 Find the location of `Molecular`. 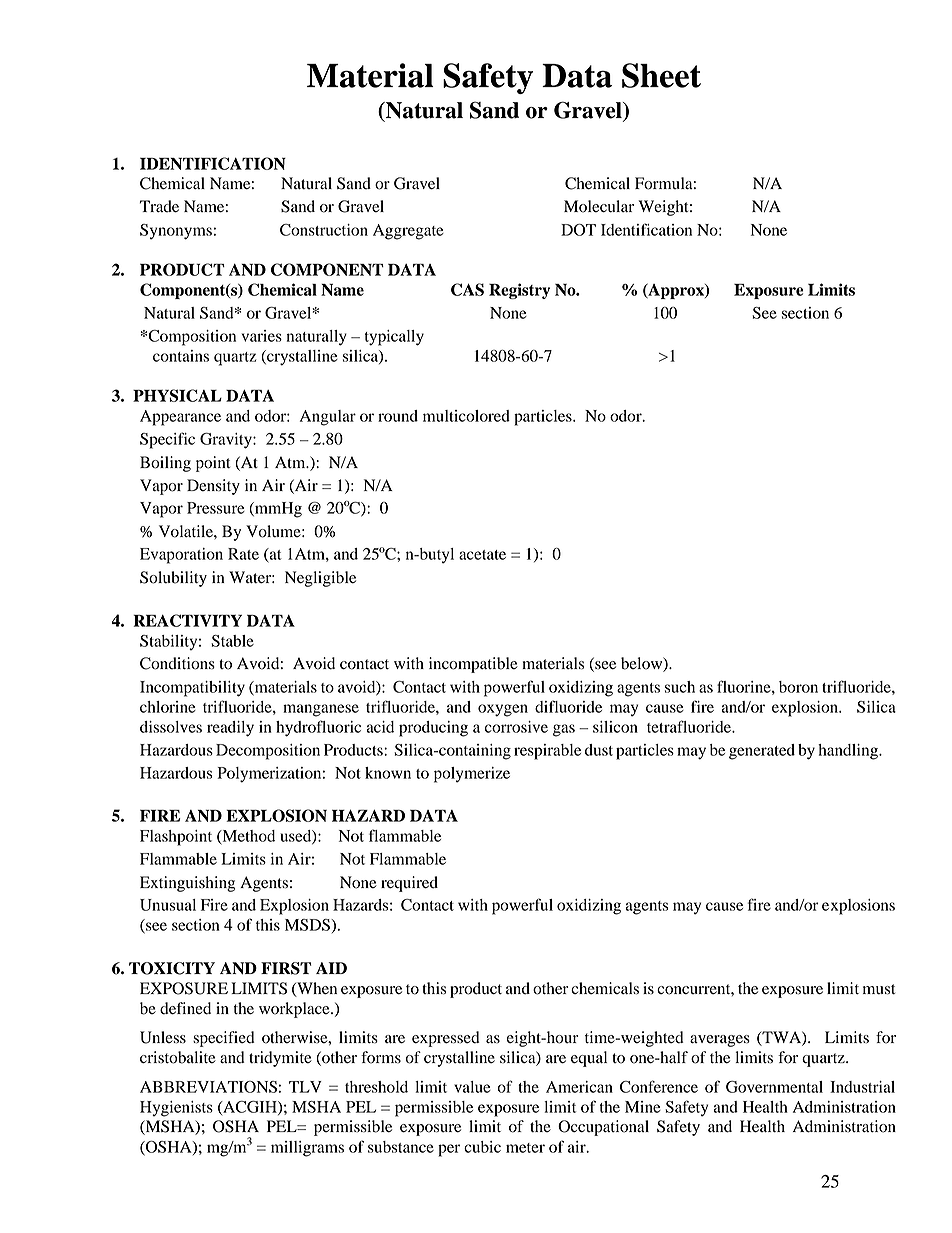

Molecular is located at coordinates (599, 206).
